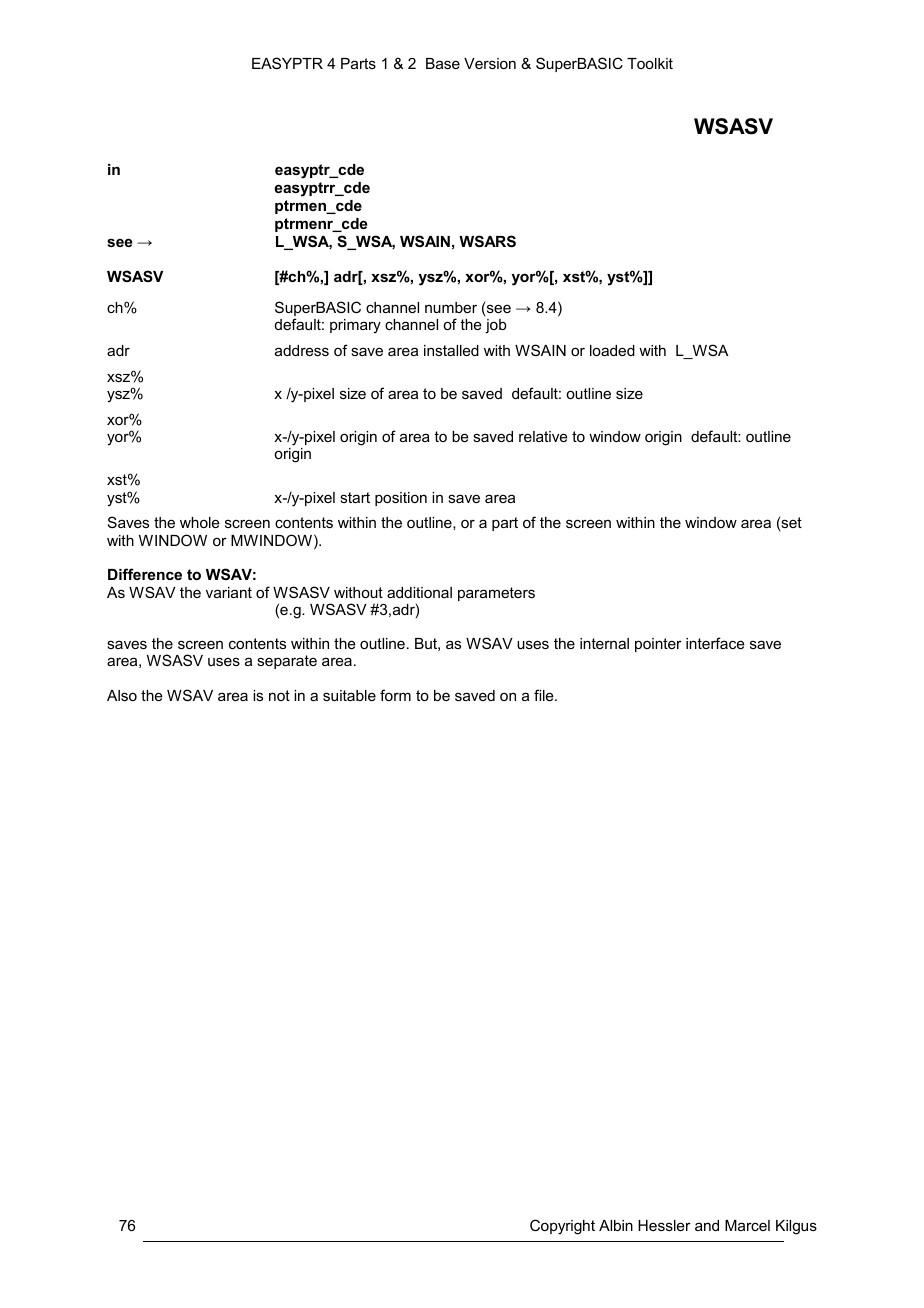  I want to click on Toolkit, so click(650, 63).
